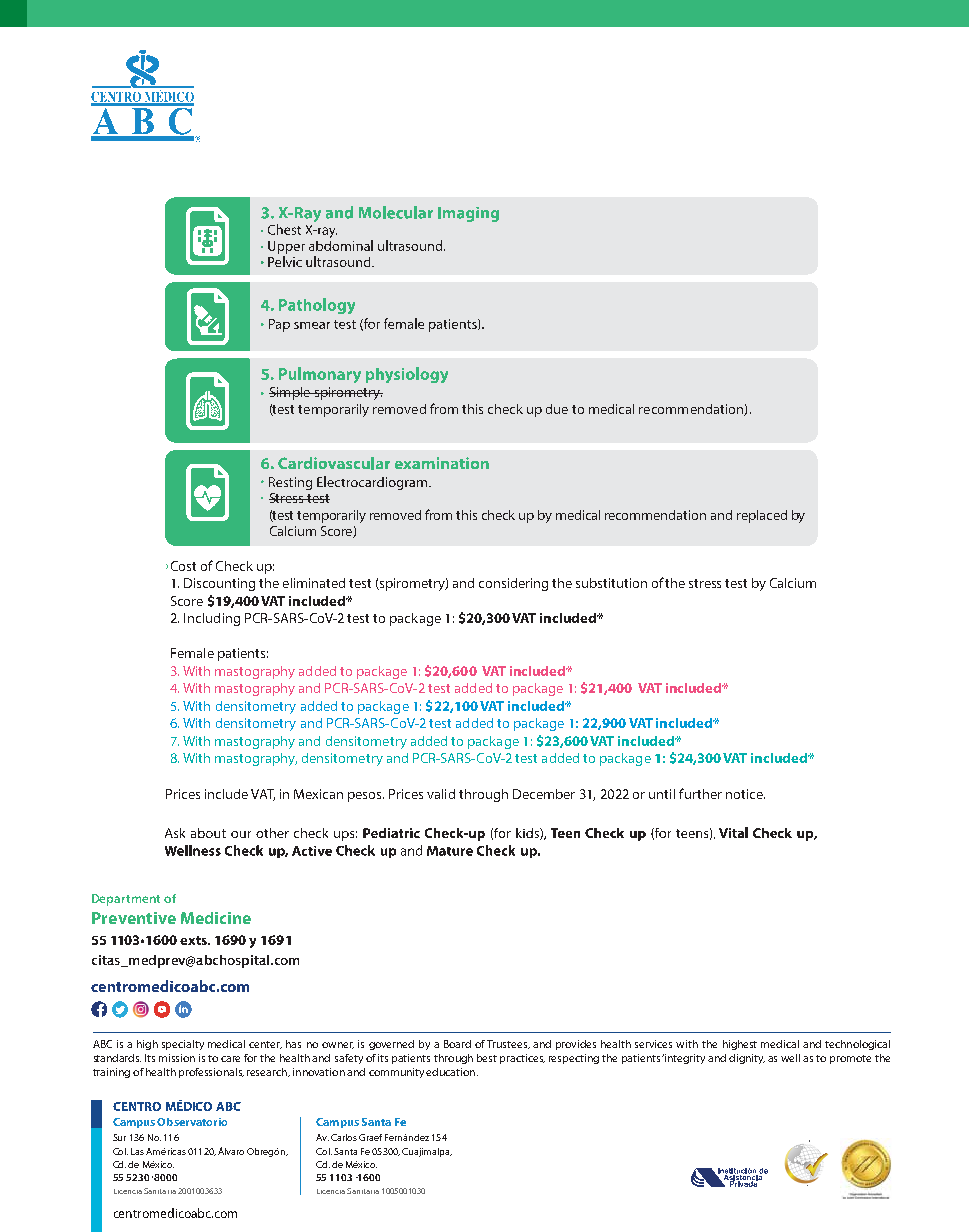 This screenshot has width=969, height=1232. I want to click on dignity, so click(747, 1059).
